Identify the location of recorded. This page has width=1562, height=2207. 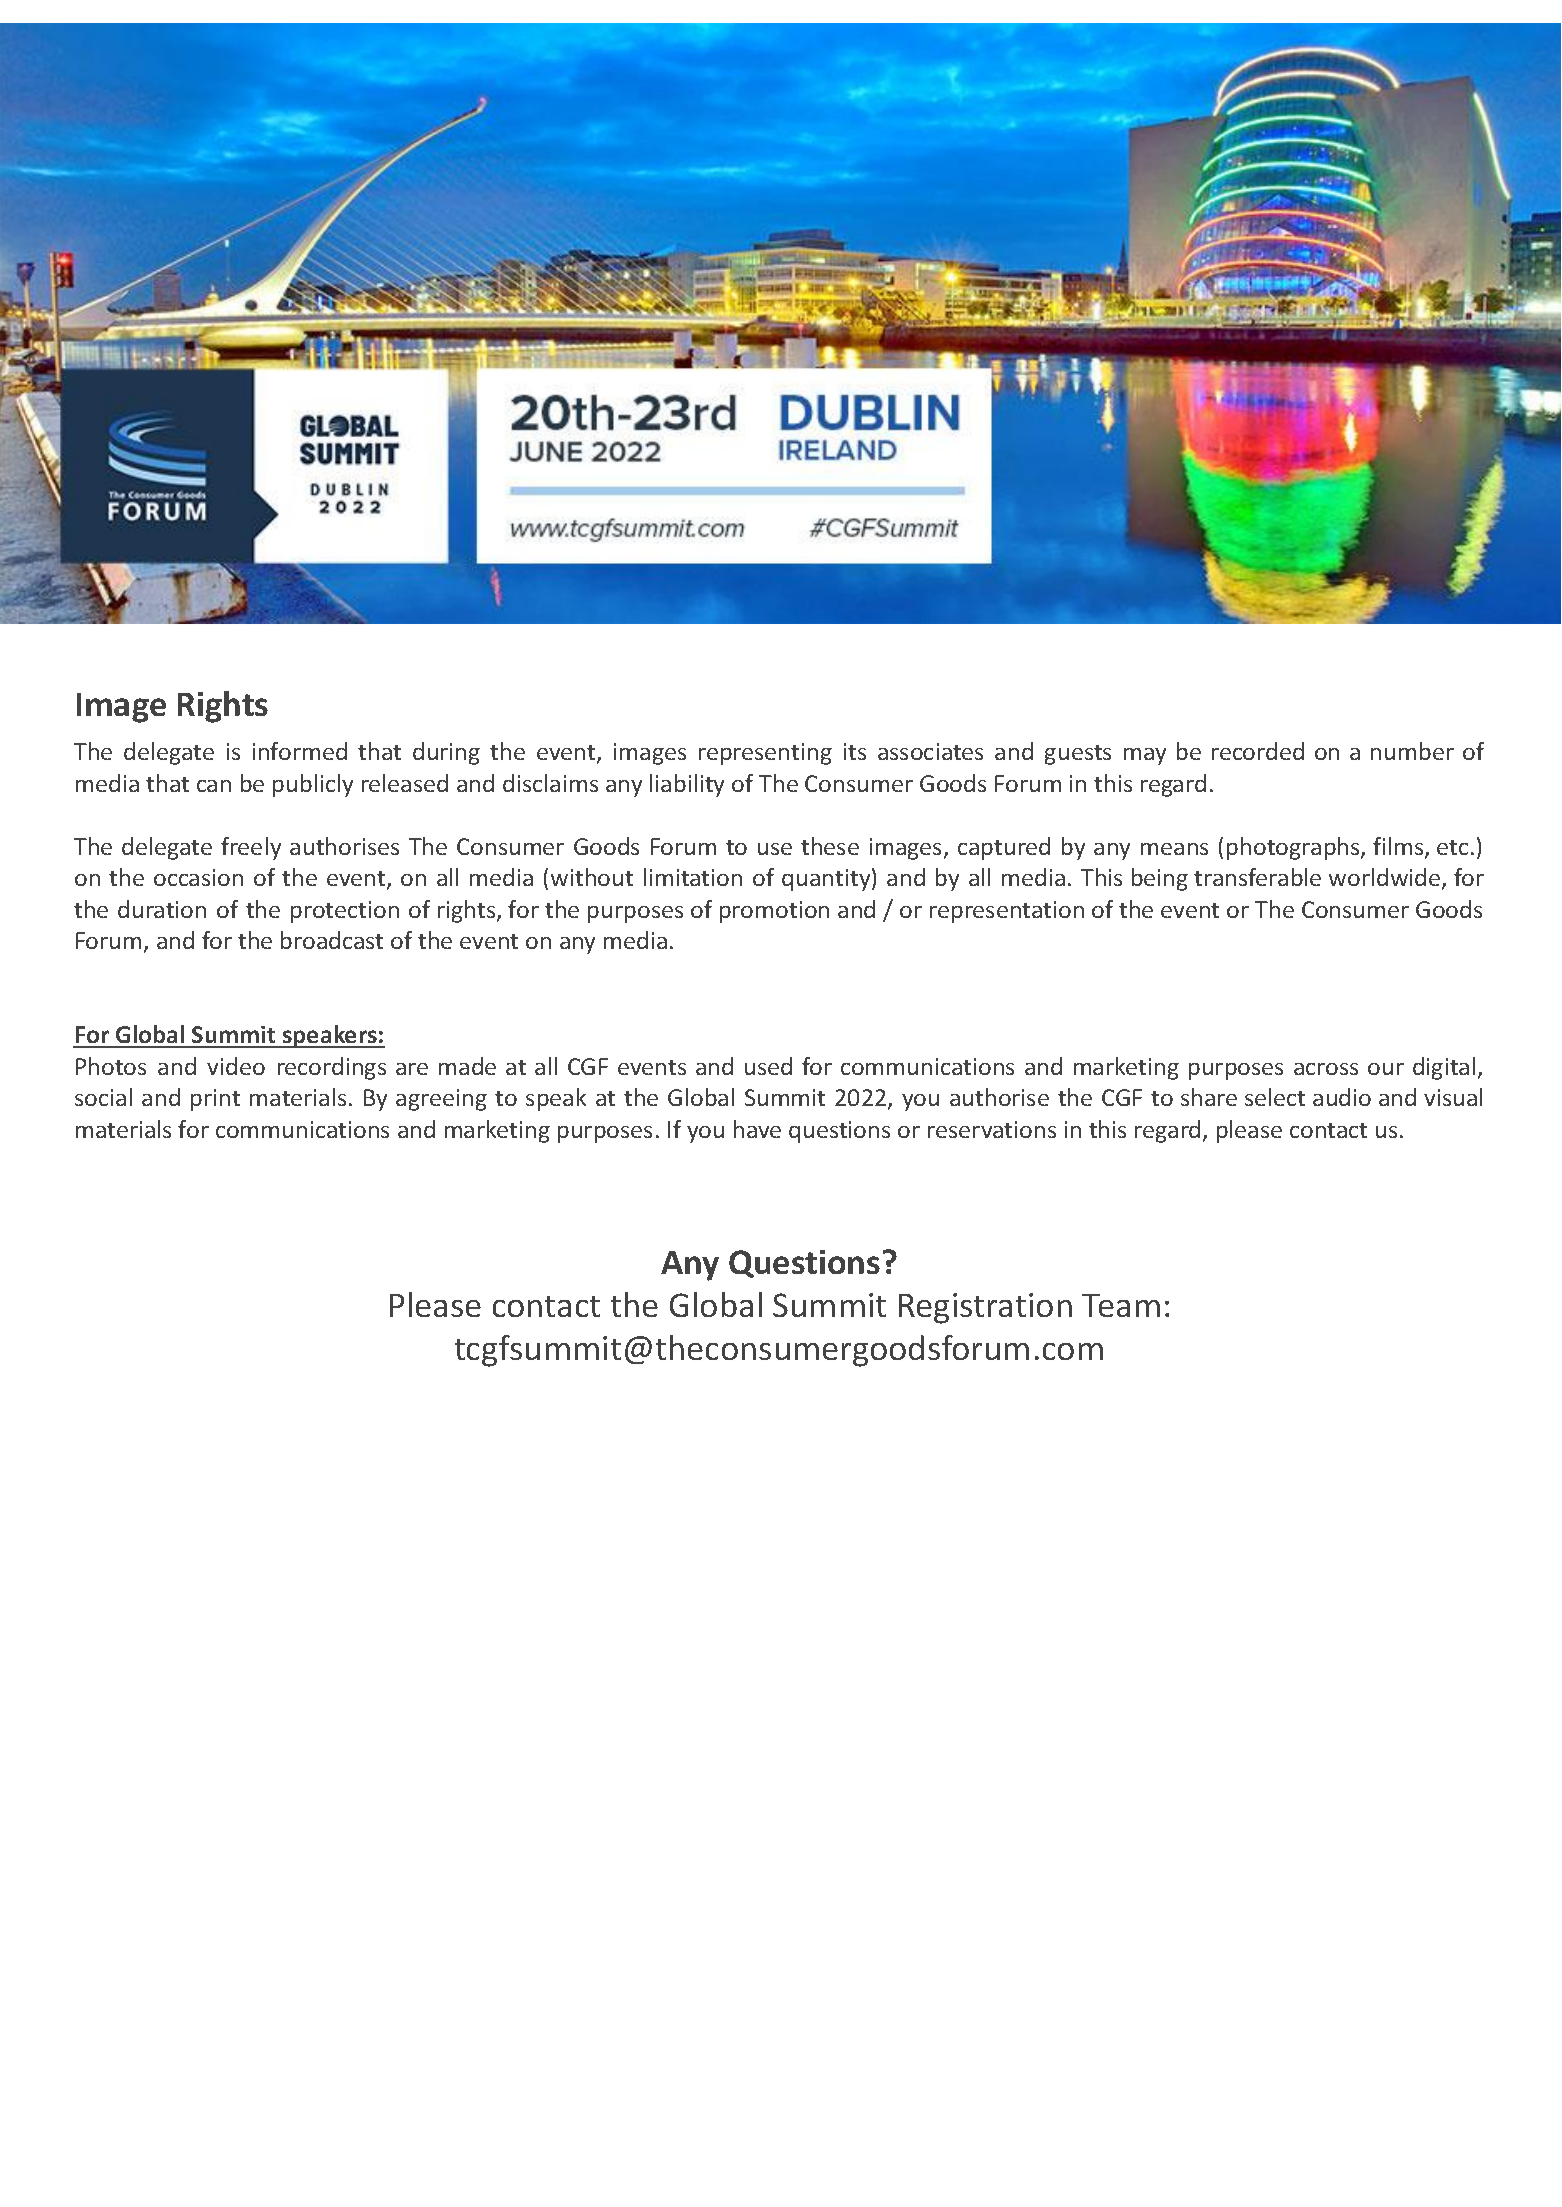
(1258, 751).
